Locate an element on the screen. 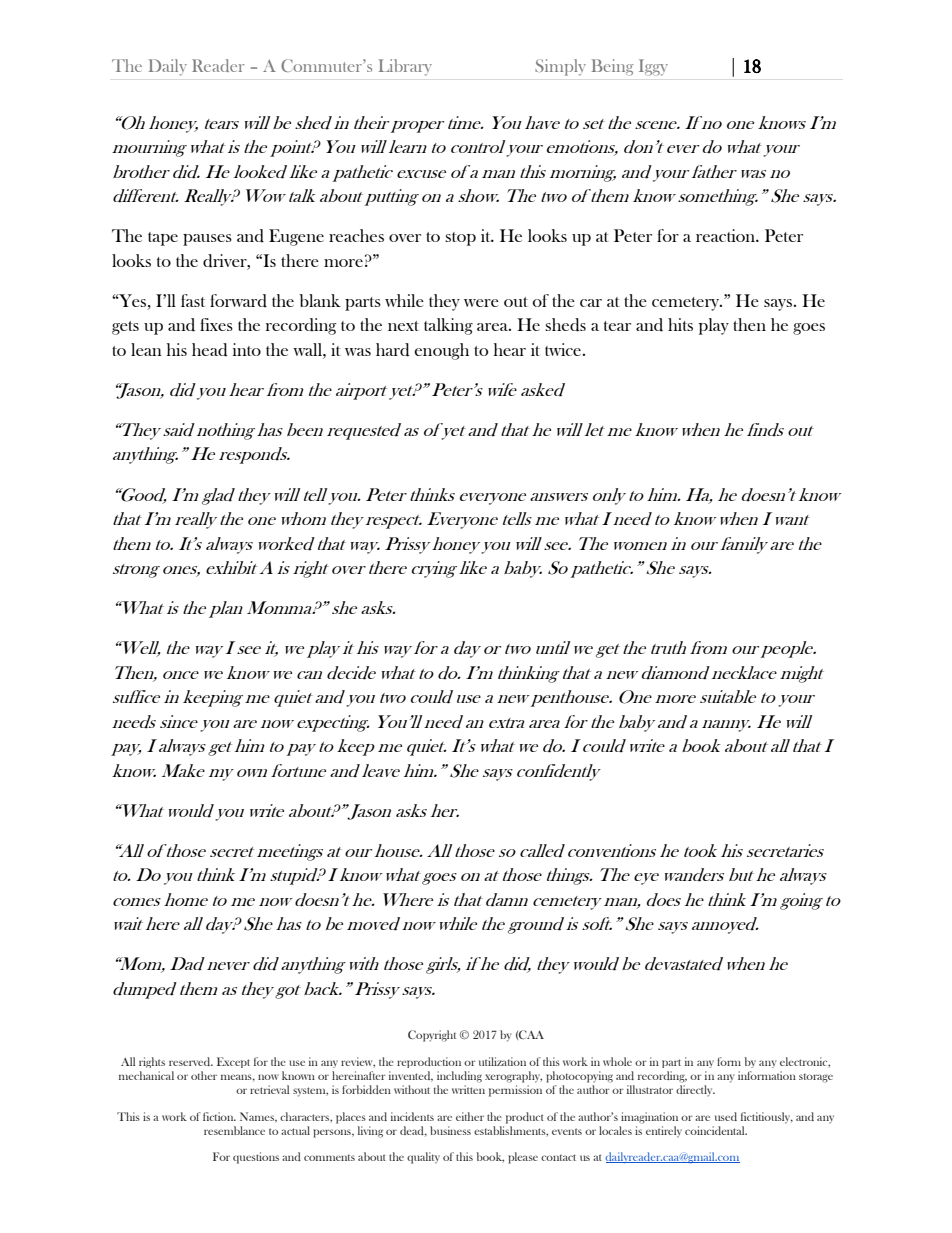 The height and width of the screenshot is (1233, 952). fiction is located at coordinates (219, 1116).
